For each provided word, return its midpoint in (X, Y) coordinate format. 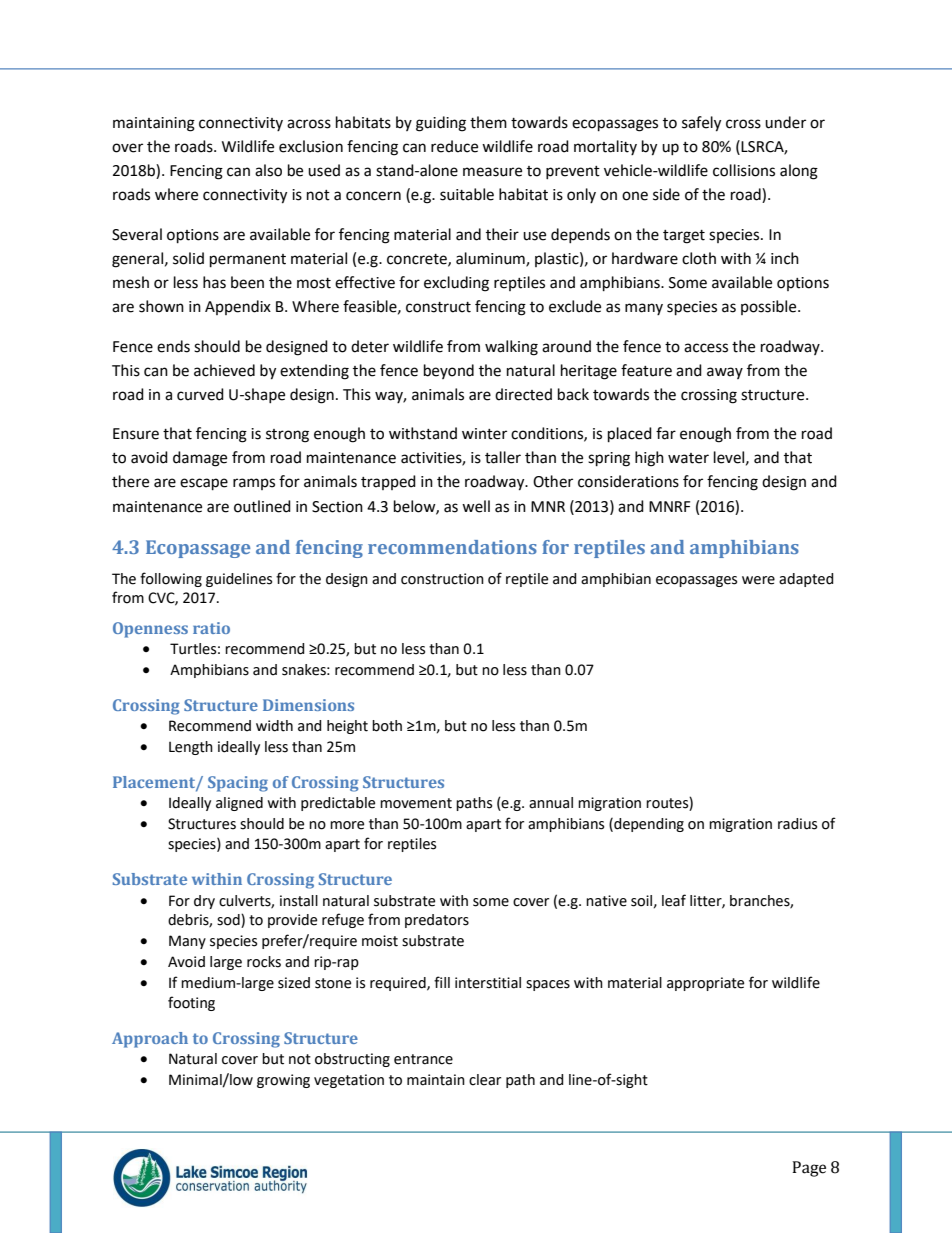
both (387, 726)
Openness (150, 630)
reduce (454, 146)
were (758, 580)
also (268, 170)
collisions (744, 170)
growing (283, 1081)
